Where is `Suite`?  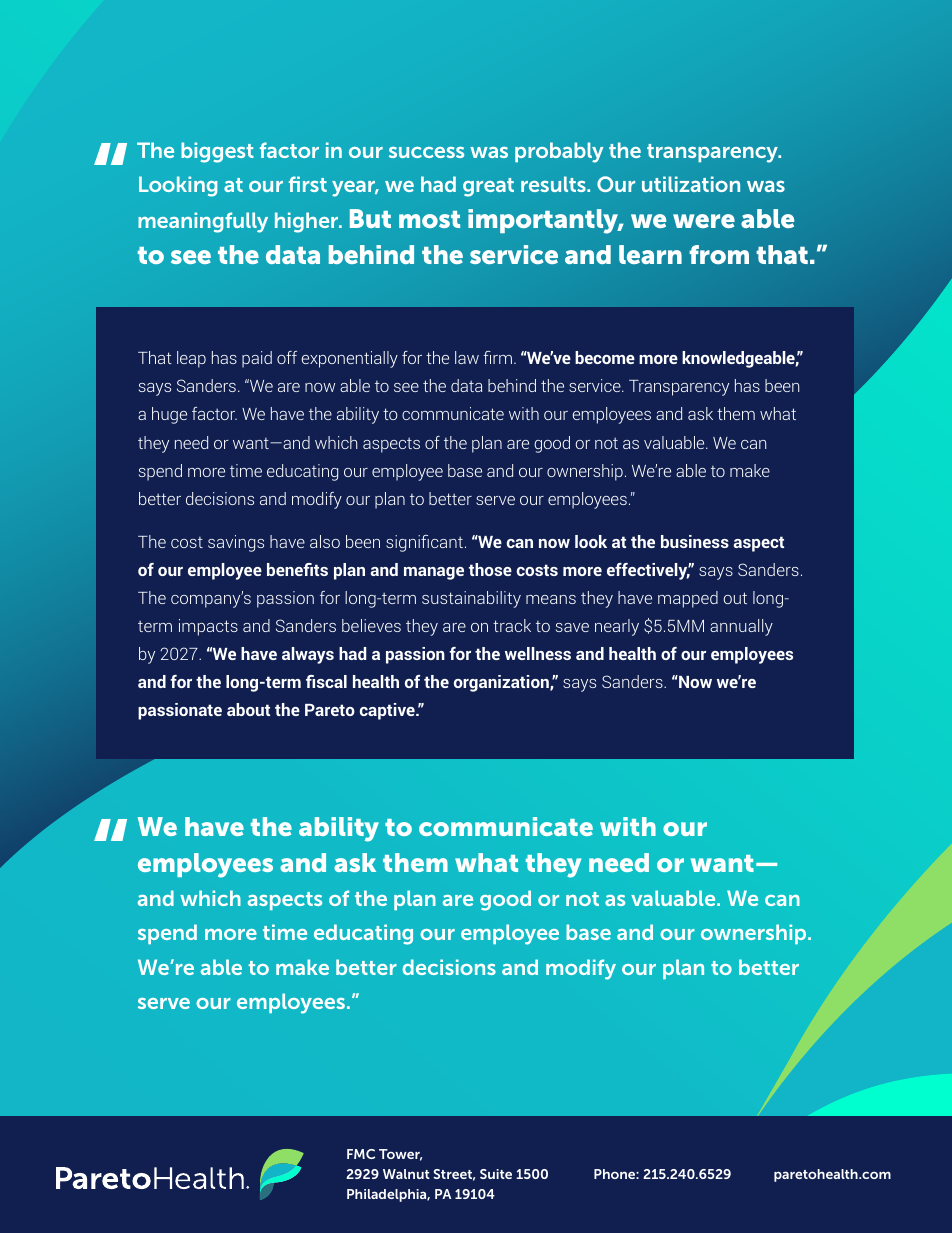
Suite is located at coordinates (496, 1174).
